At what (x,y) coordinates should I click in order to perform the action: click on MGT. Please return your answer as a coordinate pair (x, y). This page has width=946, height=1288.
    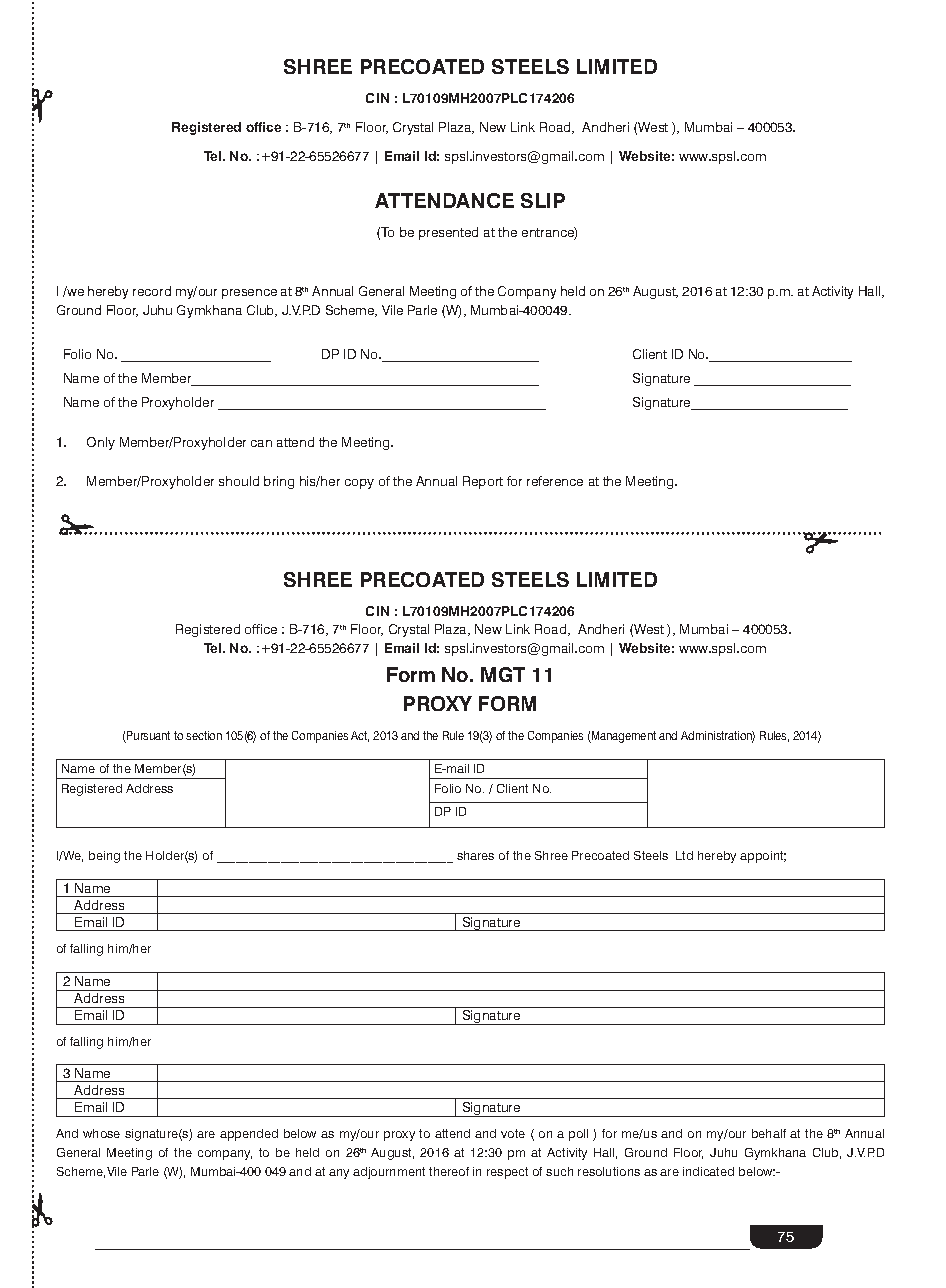
    Looking at the image, I should click on (503, 674).
